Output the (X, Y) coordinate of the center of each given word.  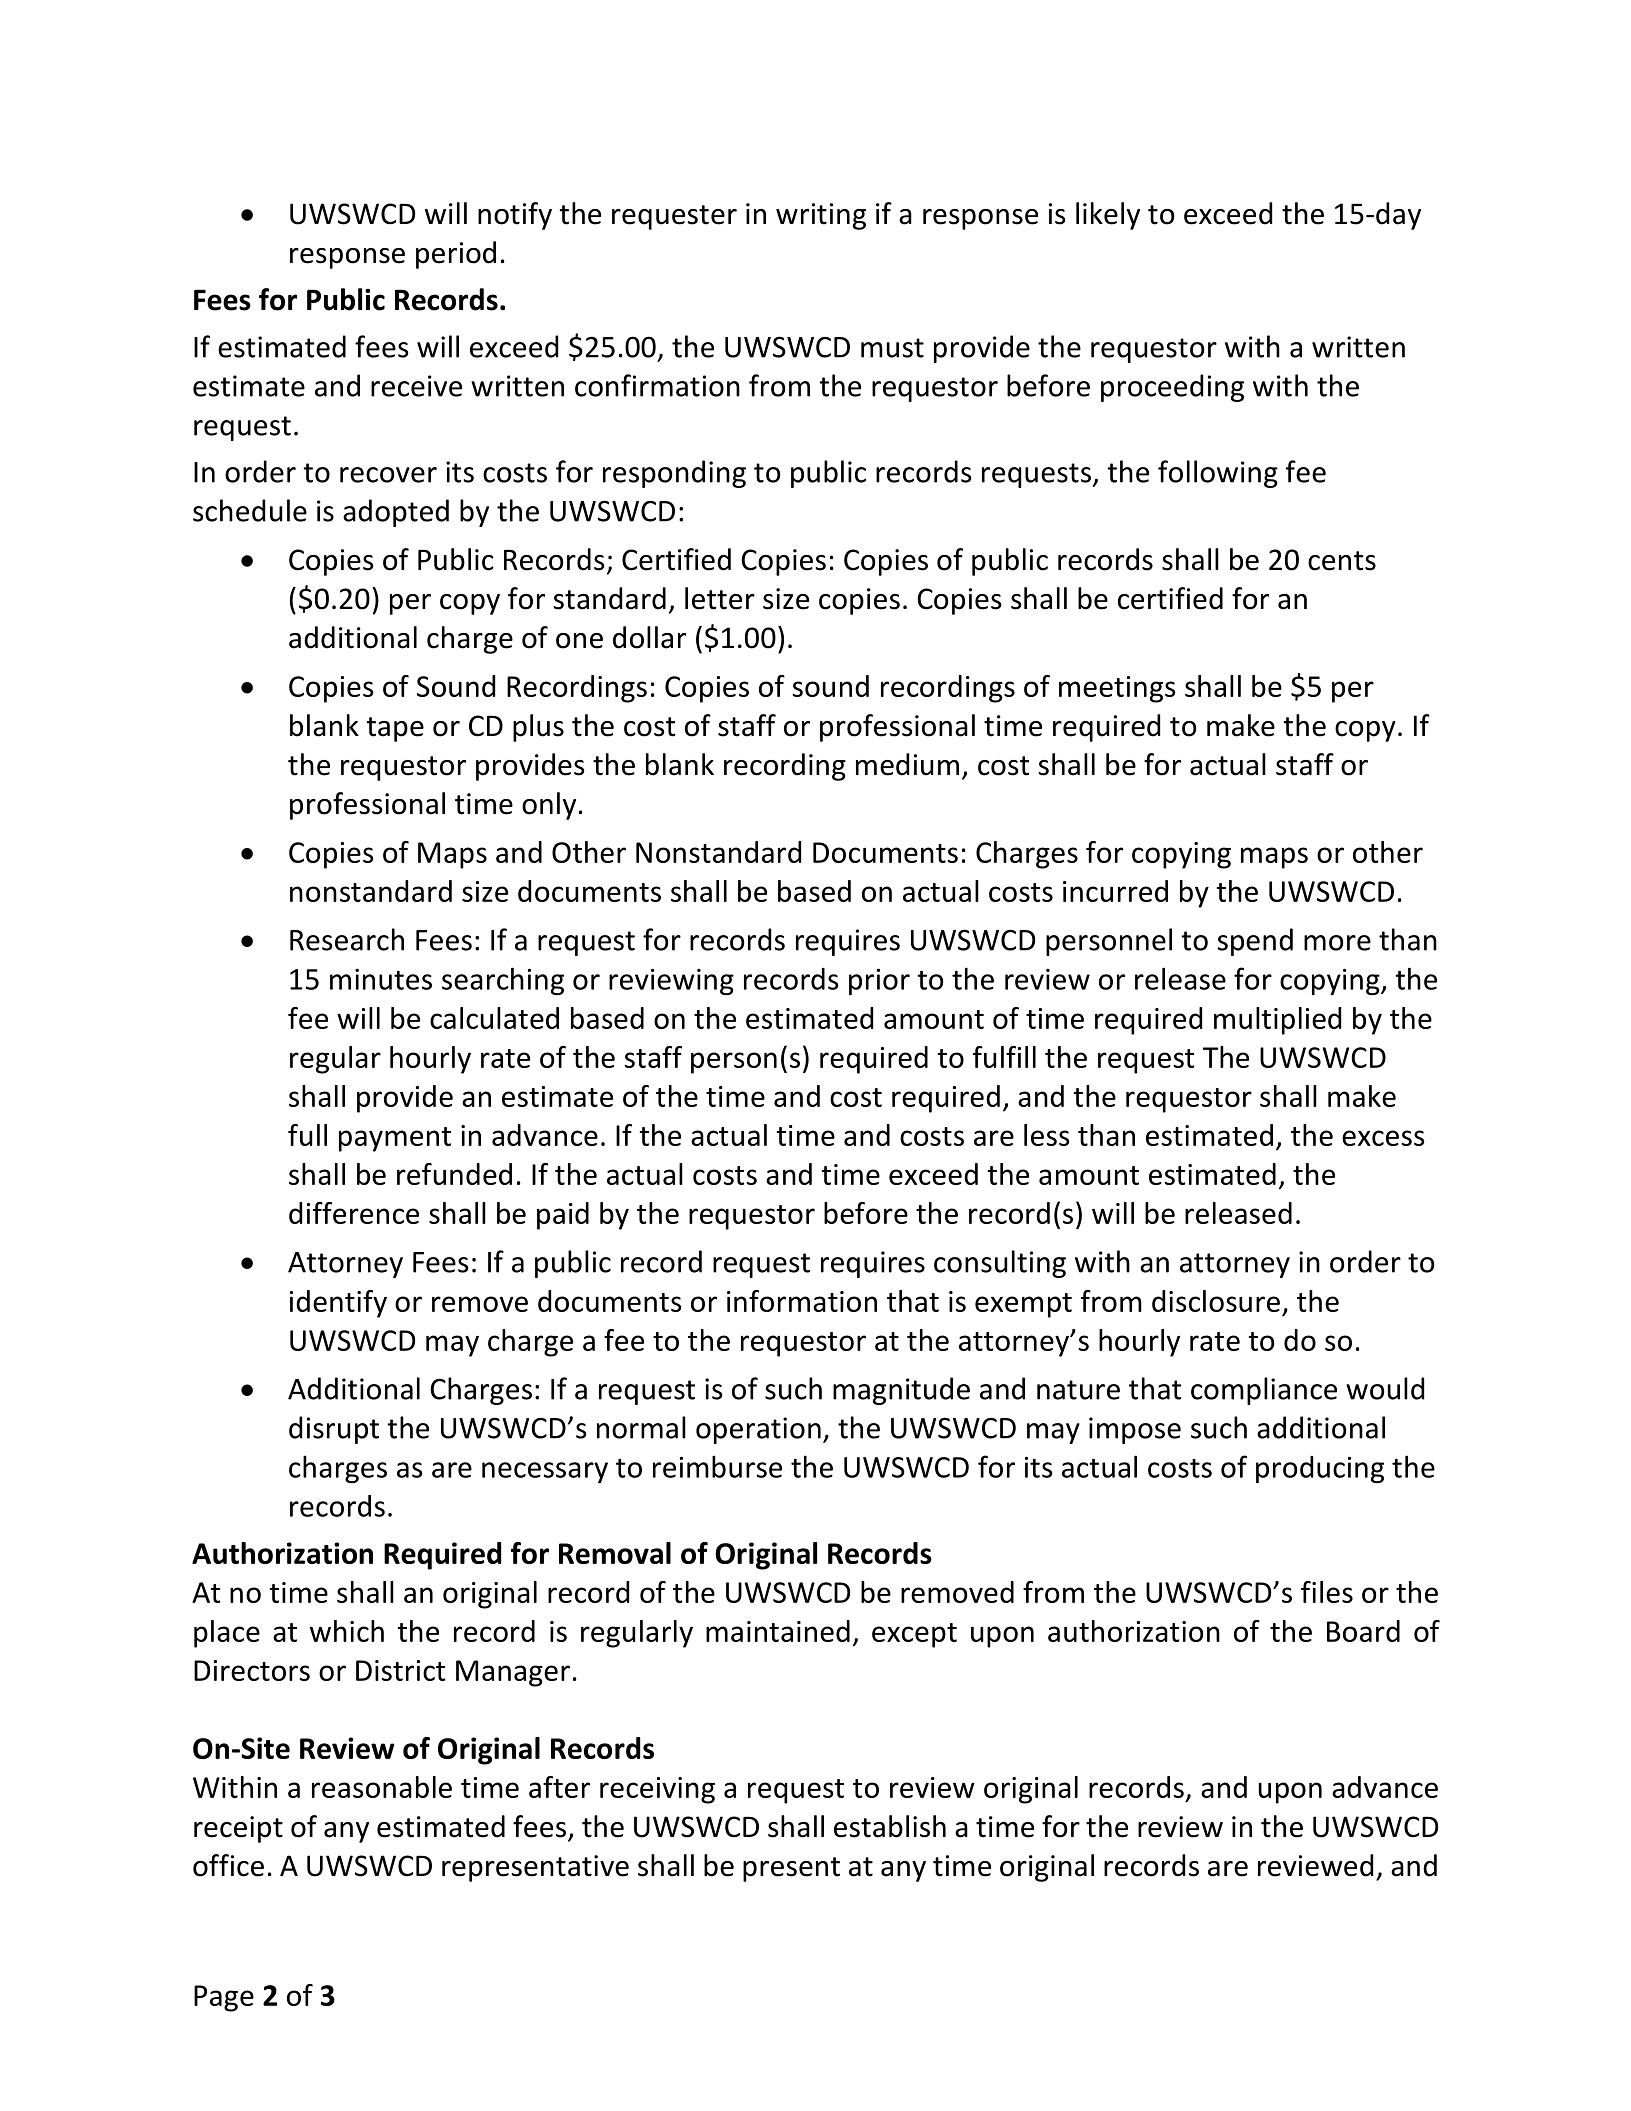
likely (1108, 216)
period (456, 255)
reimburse (717, 1466)
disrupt (334, 1430)
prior (879, 982)
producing (1320, 1469)
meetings (1117, 689)
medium (907, 764)
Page (224, 1998)
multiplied (1277, 1021)
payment (395, 1139)
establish (890, 1826)
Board (1363, 1631)
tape (395, 729)
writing (821, 216)
